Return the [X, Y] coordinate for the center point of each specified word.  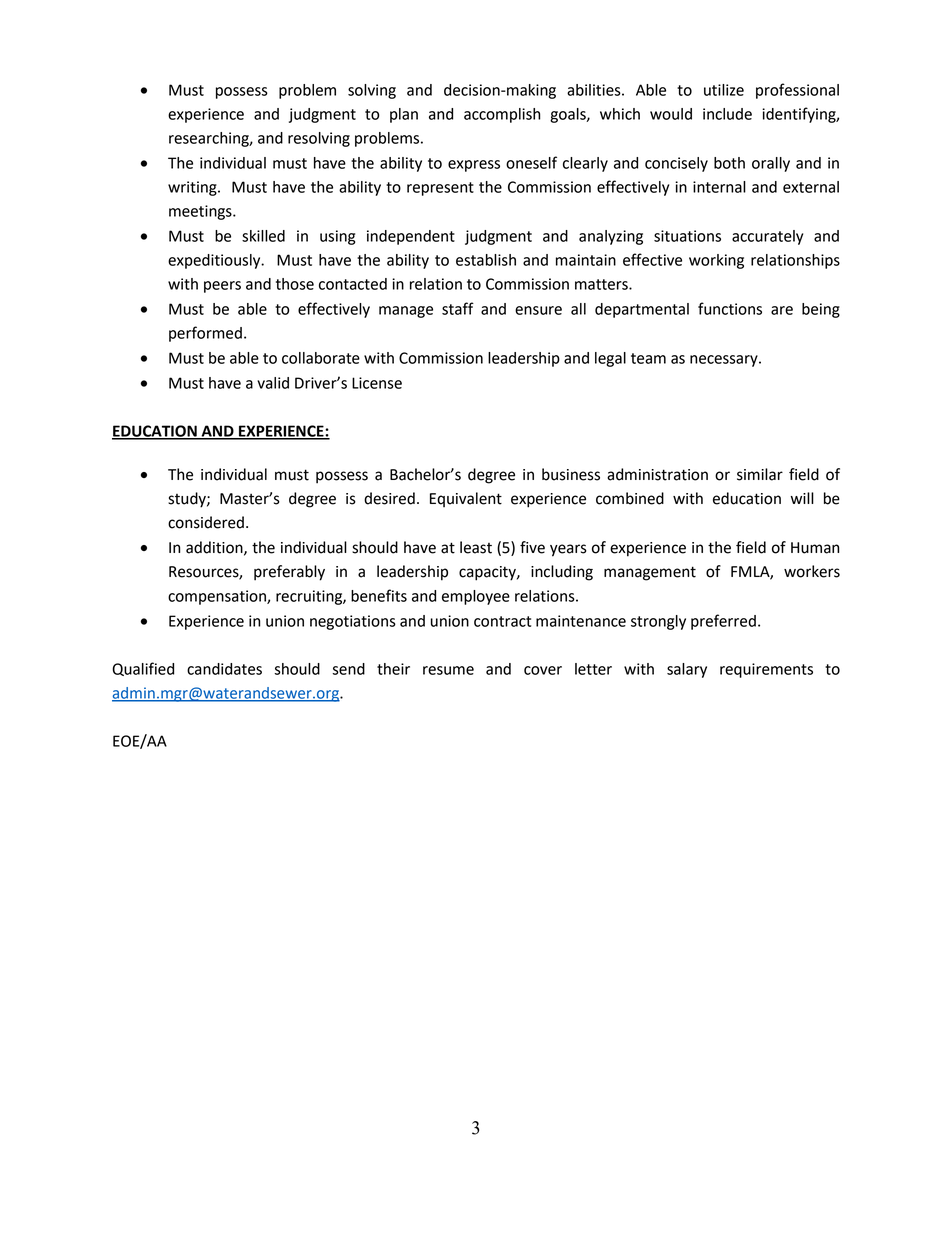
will [802, 498]
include [727, 114]
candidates [224, 669]
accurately [767, 237]
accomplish [502, 115]
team [648, 358]
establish [486, 260]
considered [206, 522]
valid [273, 383]
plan [404, 115]
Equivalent [466, 499]
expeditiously [215, 261]
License [377, 383]
